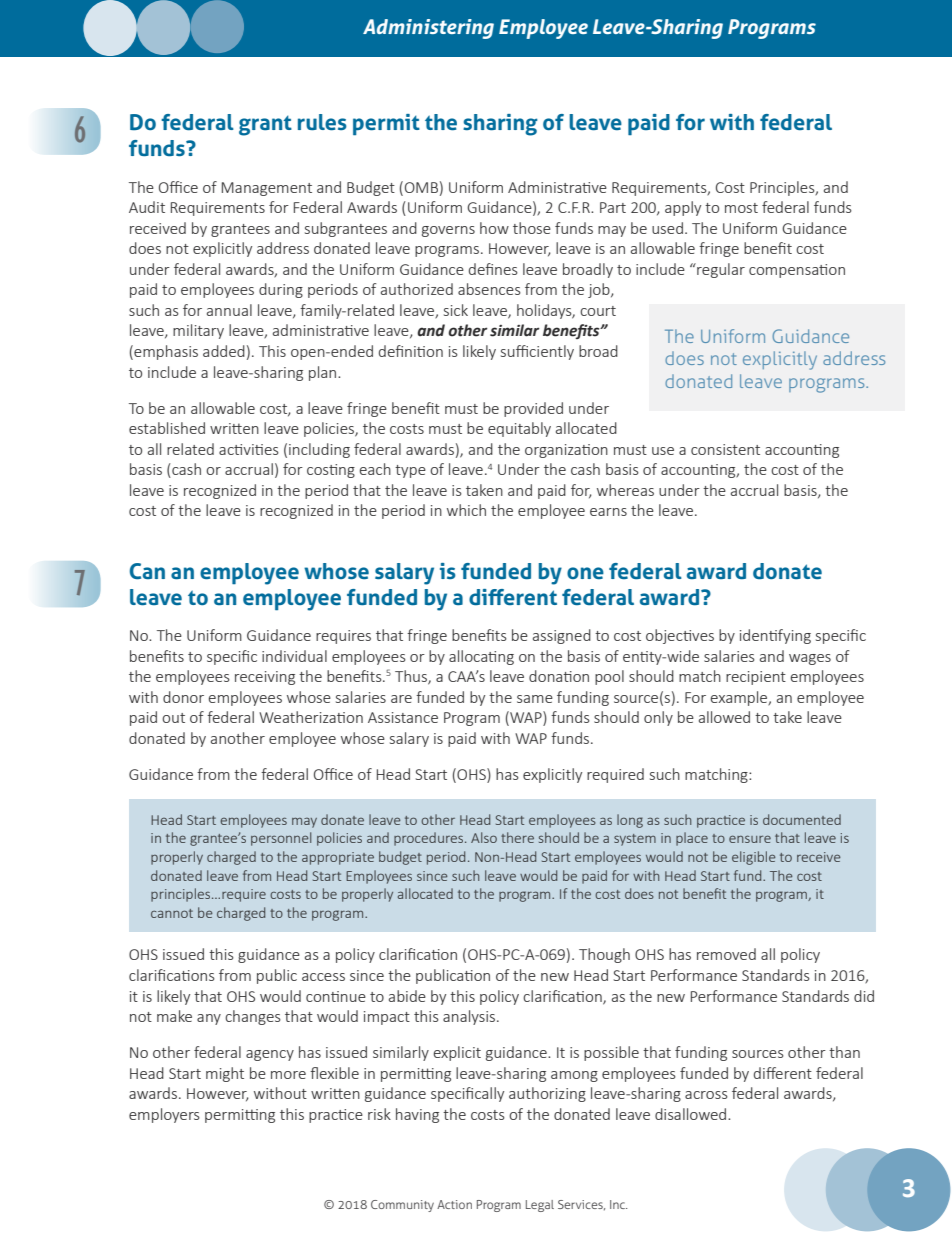 The width and height of the image is (952, 1233). What do you see at coordinates (725, 449) in the image?
I see `consistent` at bounding box center [725, 449].
